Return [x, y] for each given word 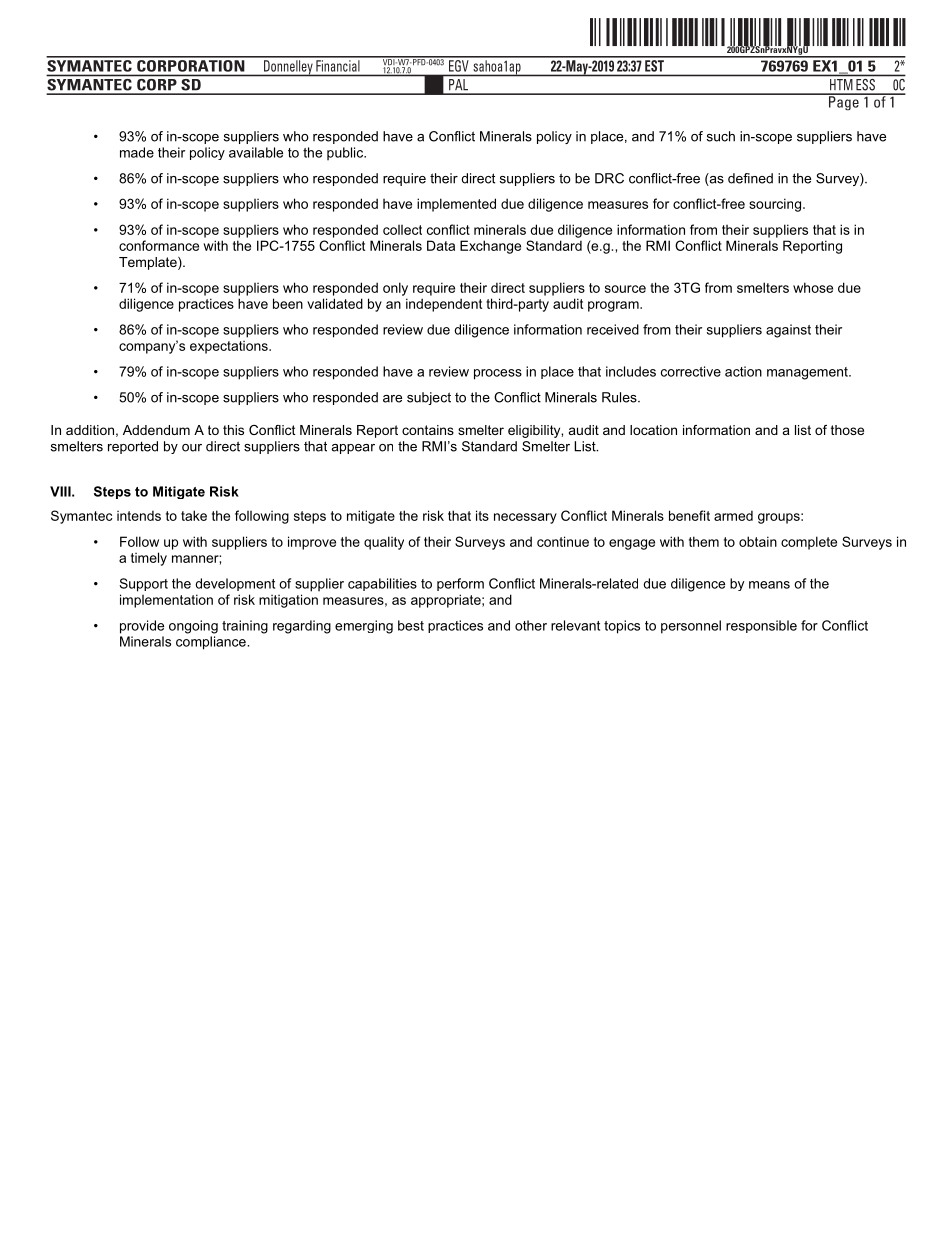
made [137, 152]
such [721, 136]
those [847, 430]
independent [444, 305]
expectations [230, 347]
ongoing [193, 627]
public [346, 153]
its [482, 515]
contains [428, 430]
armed [733, 515]
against [788, 331]
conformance [159, 245]
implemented [456, 205]
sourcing [776, 205]
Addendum [156, 430]
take [194, 515]
